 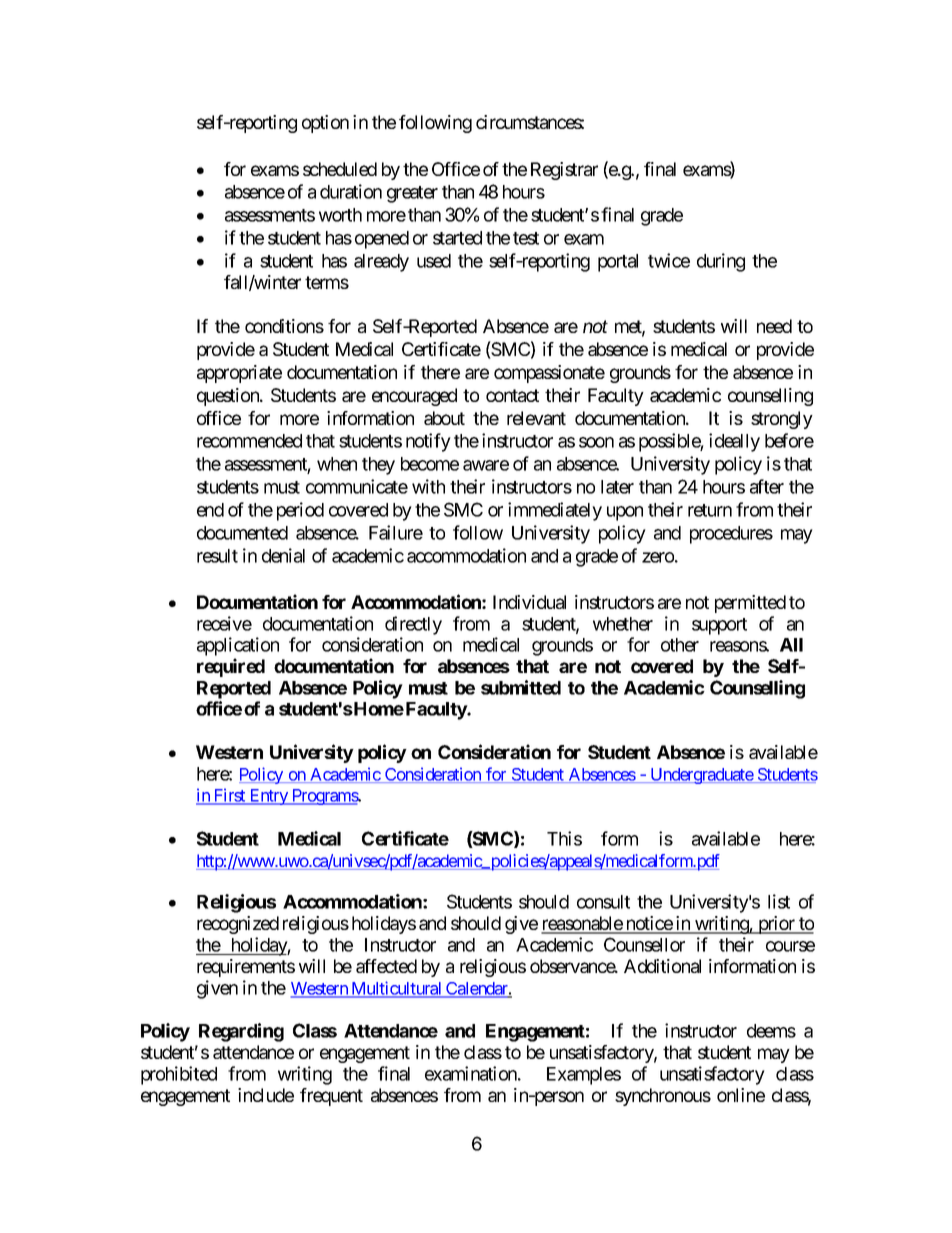 I want to click on Multicultural, so click(x=396, y=989).
